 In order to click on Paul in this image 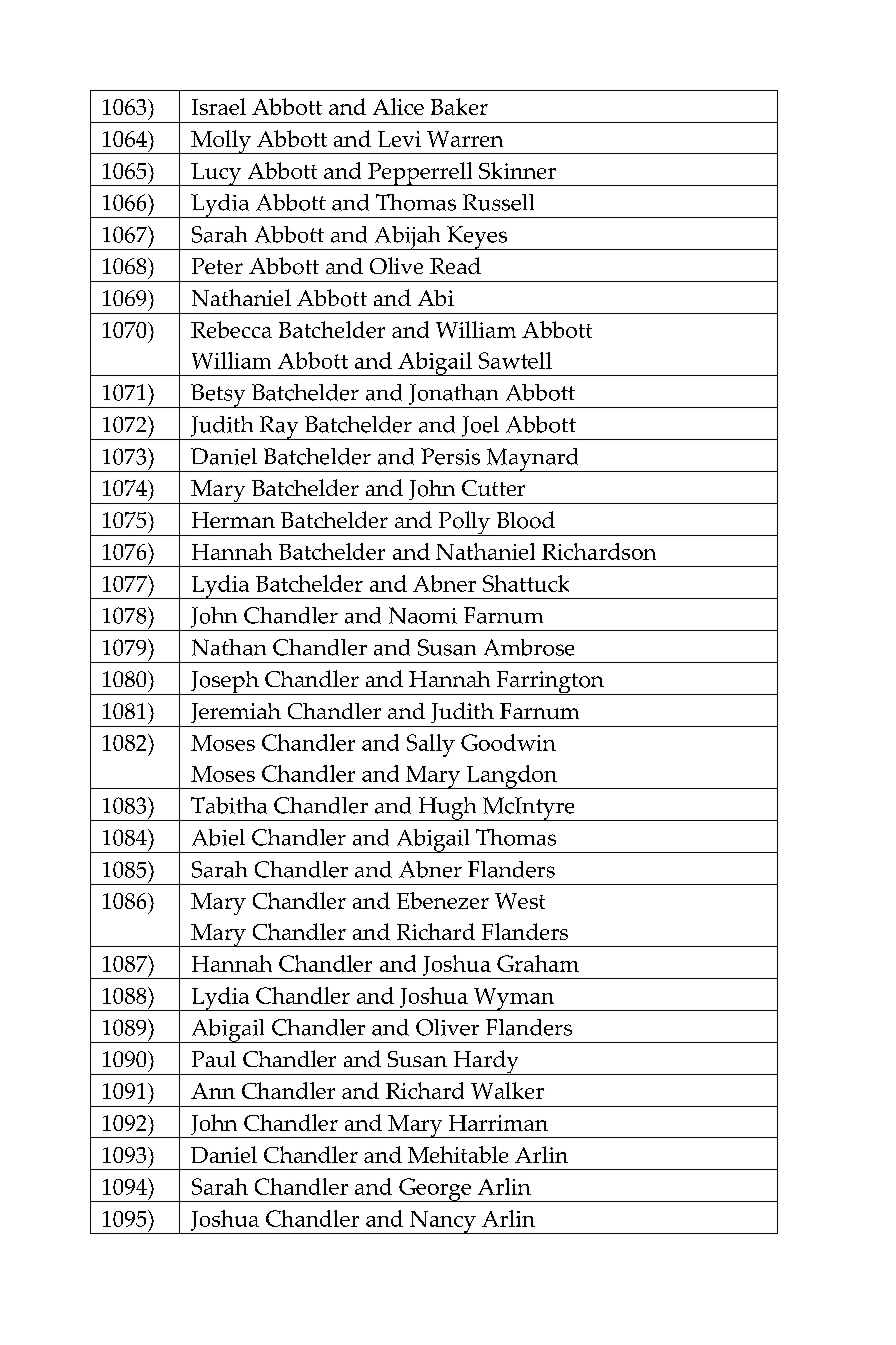, I will do `click(214, 1059)`.
